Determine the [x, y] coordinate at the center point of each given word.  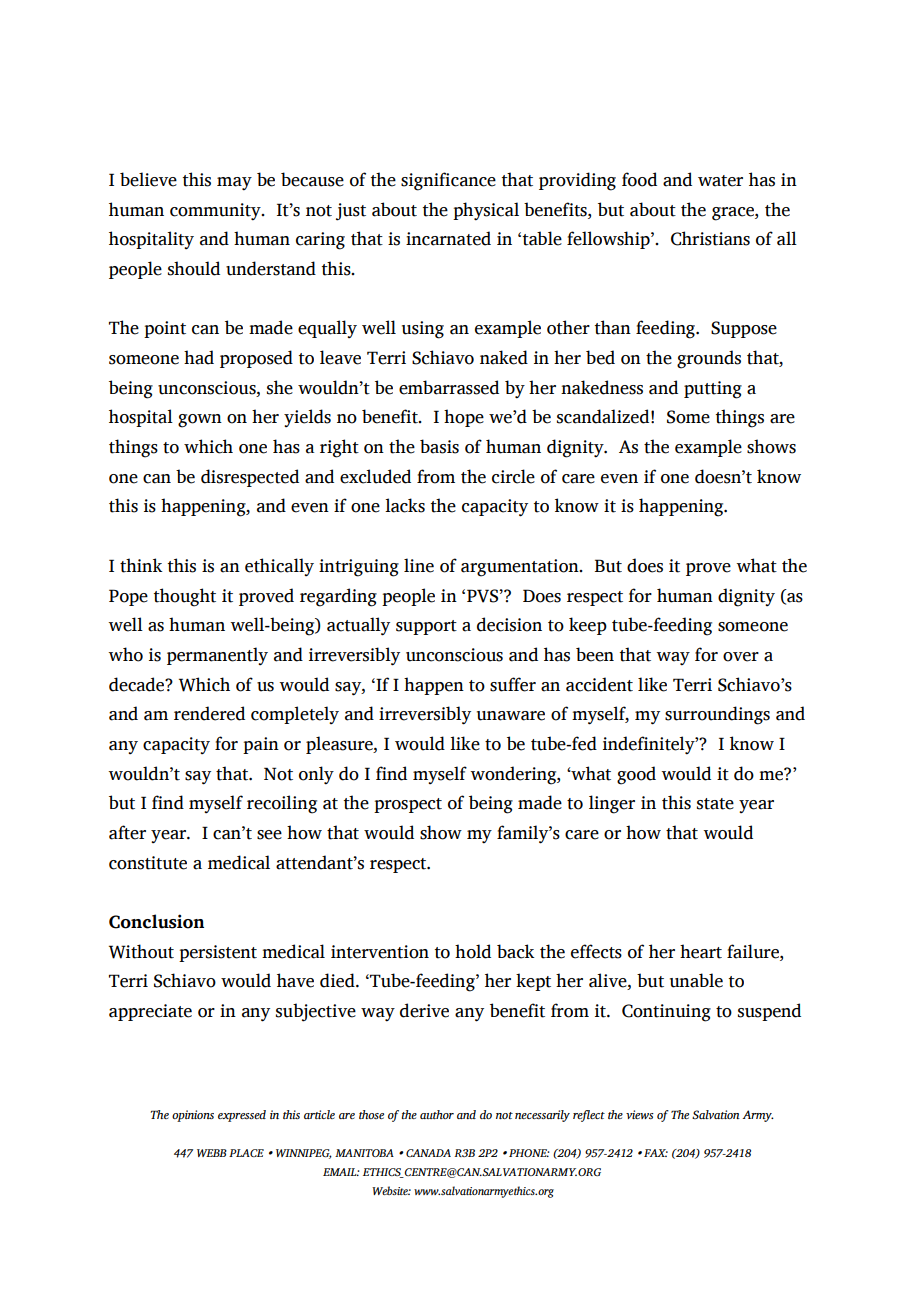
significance [448, 181]
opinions [193, 1116]
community [216, 212]
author [437, 1114]
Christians [710, 238]
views [640, 1114]
